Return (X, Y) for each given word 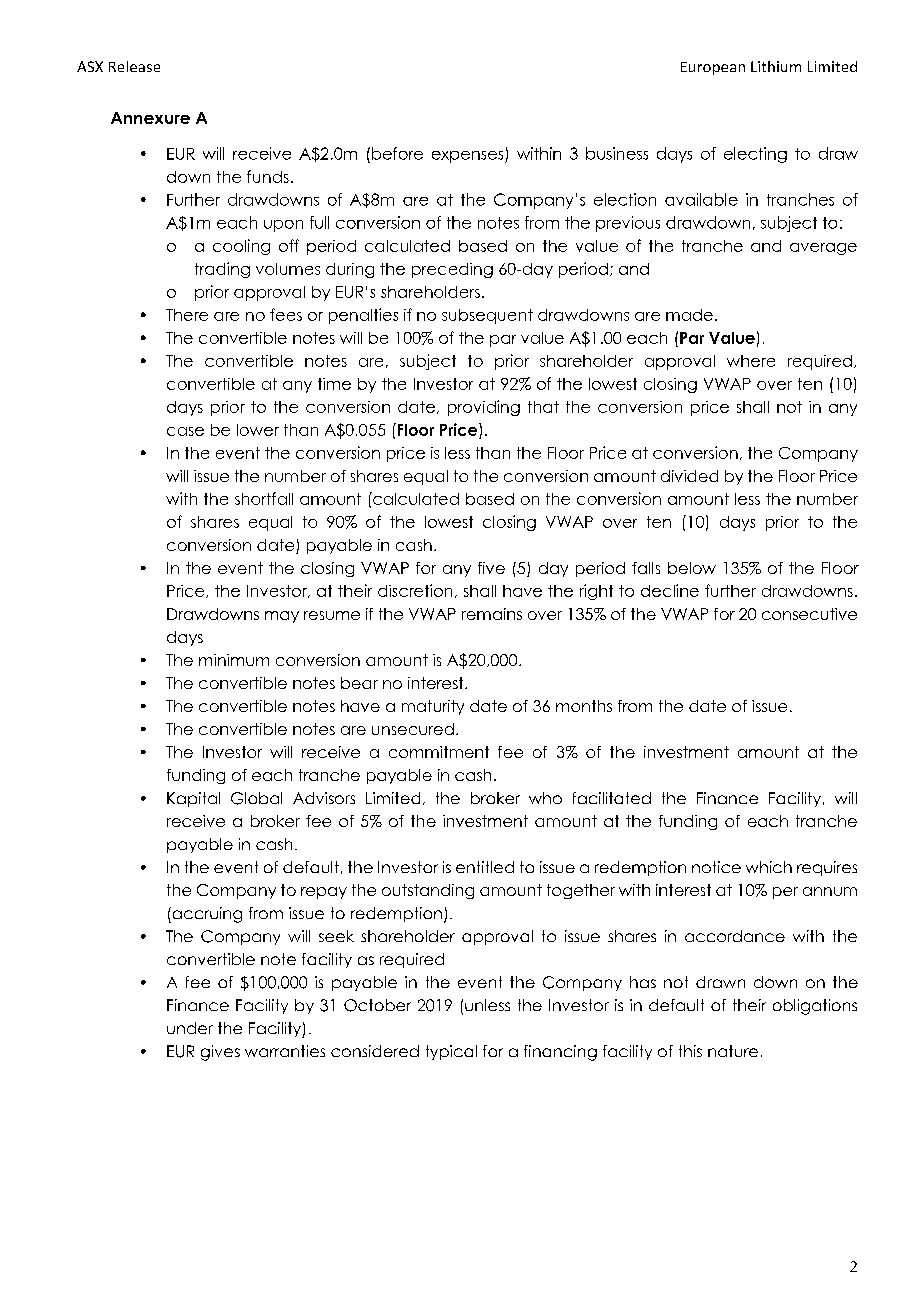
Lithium (776, 66)
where (751, 361)
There (187, 315)
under (190, 1028)
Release (134, 66)
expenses (469, 157)
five (491, 568)
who (545, 798)
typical (451, 1052)
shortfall (264, 498)
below (692, 568)
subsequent (487, 316)
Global (256, 798)
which (769, 867)
